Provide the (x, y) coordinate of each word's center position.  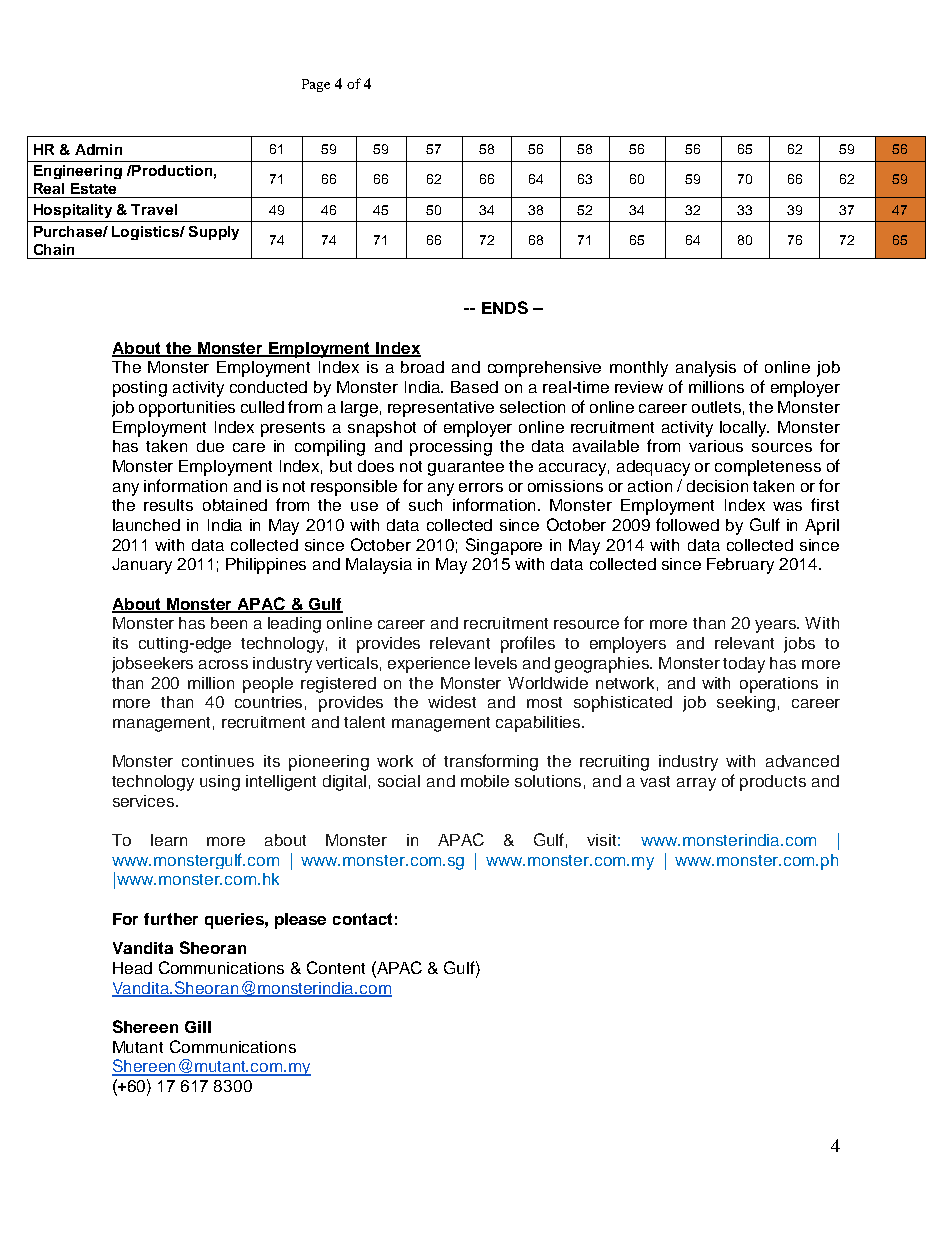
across (223, 664)
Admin (98, 149)
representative (441, 409)
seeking (746, 704)
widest (452, 702)
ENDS (505, 307)
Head (132, 968)
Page (316, 85)
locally (744, 429)
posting (140, 389)
